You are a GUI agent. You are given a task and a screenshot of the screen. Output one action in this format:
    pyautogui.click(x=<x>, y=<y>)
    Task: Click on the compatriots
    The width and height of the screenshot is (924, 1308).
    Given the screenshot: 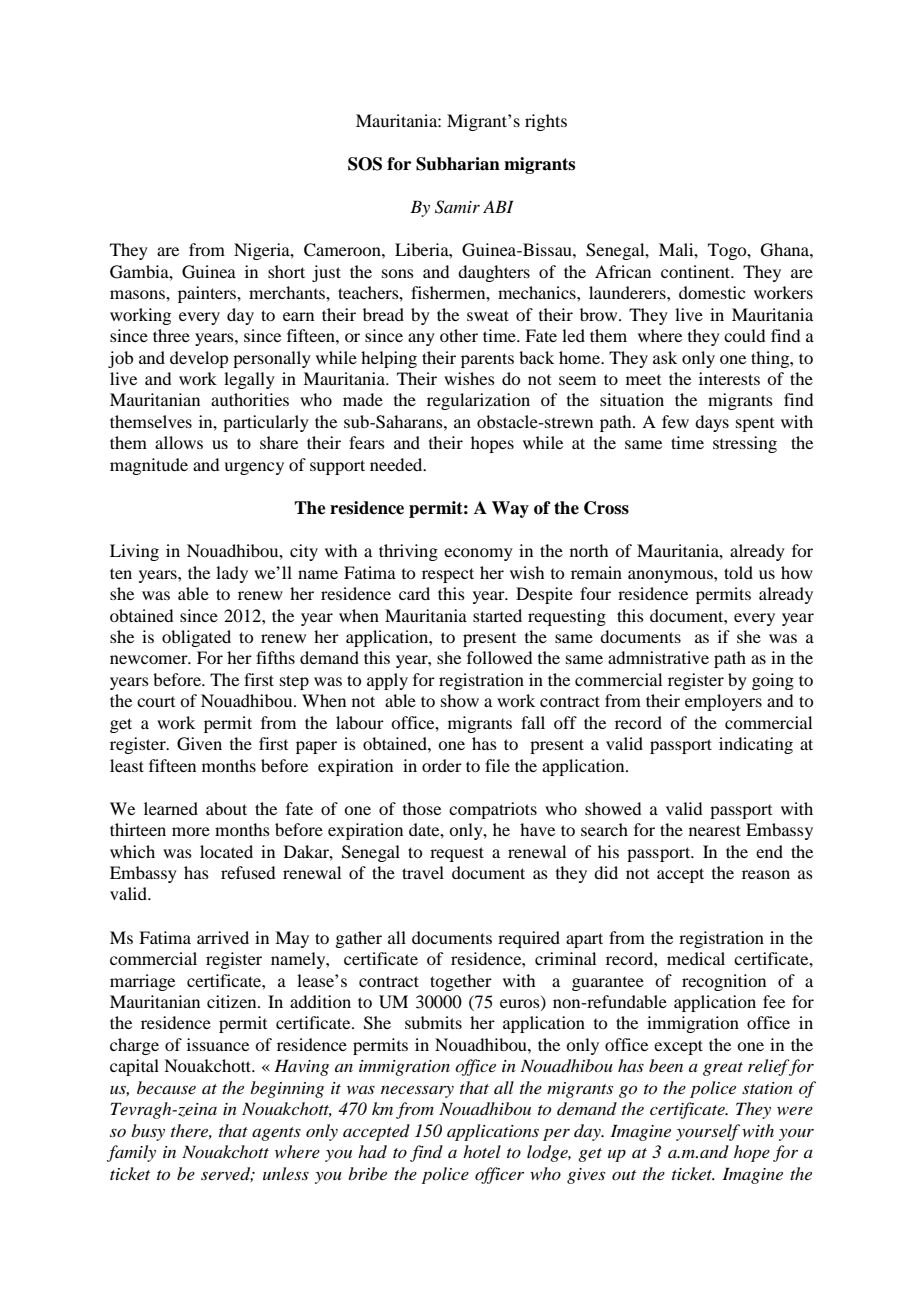 What is the action you would take?
    pyautogui.click(x=493, y=810)
